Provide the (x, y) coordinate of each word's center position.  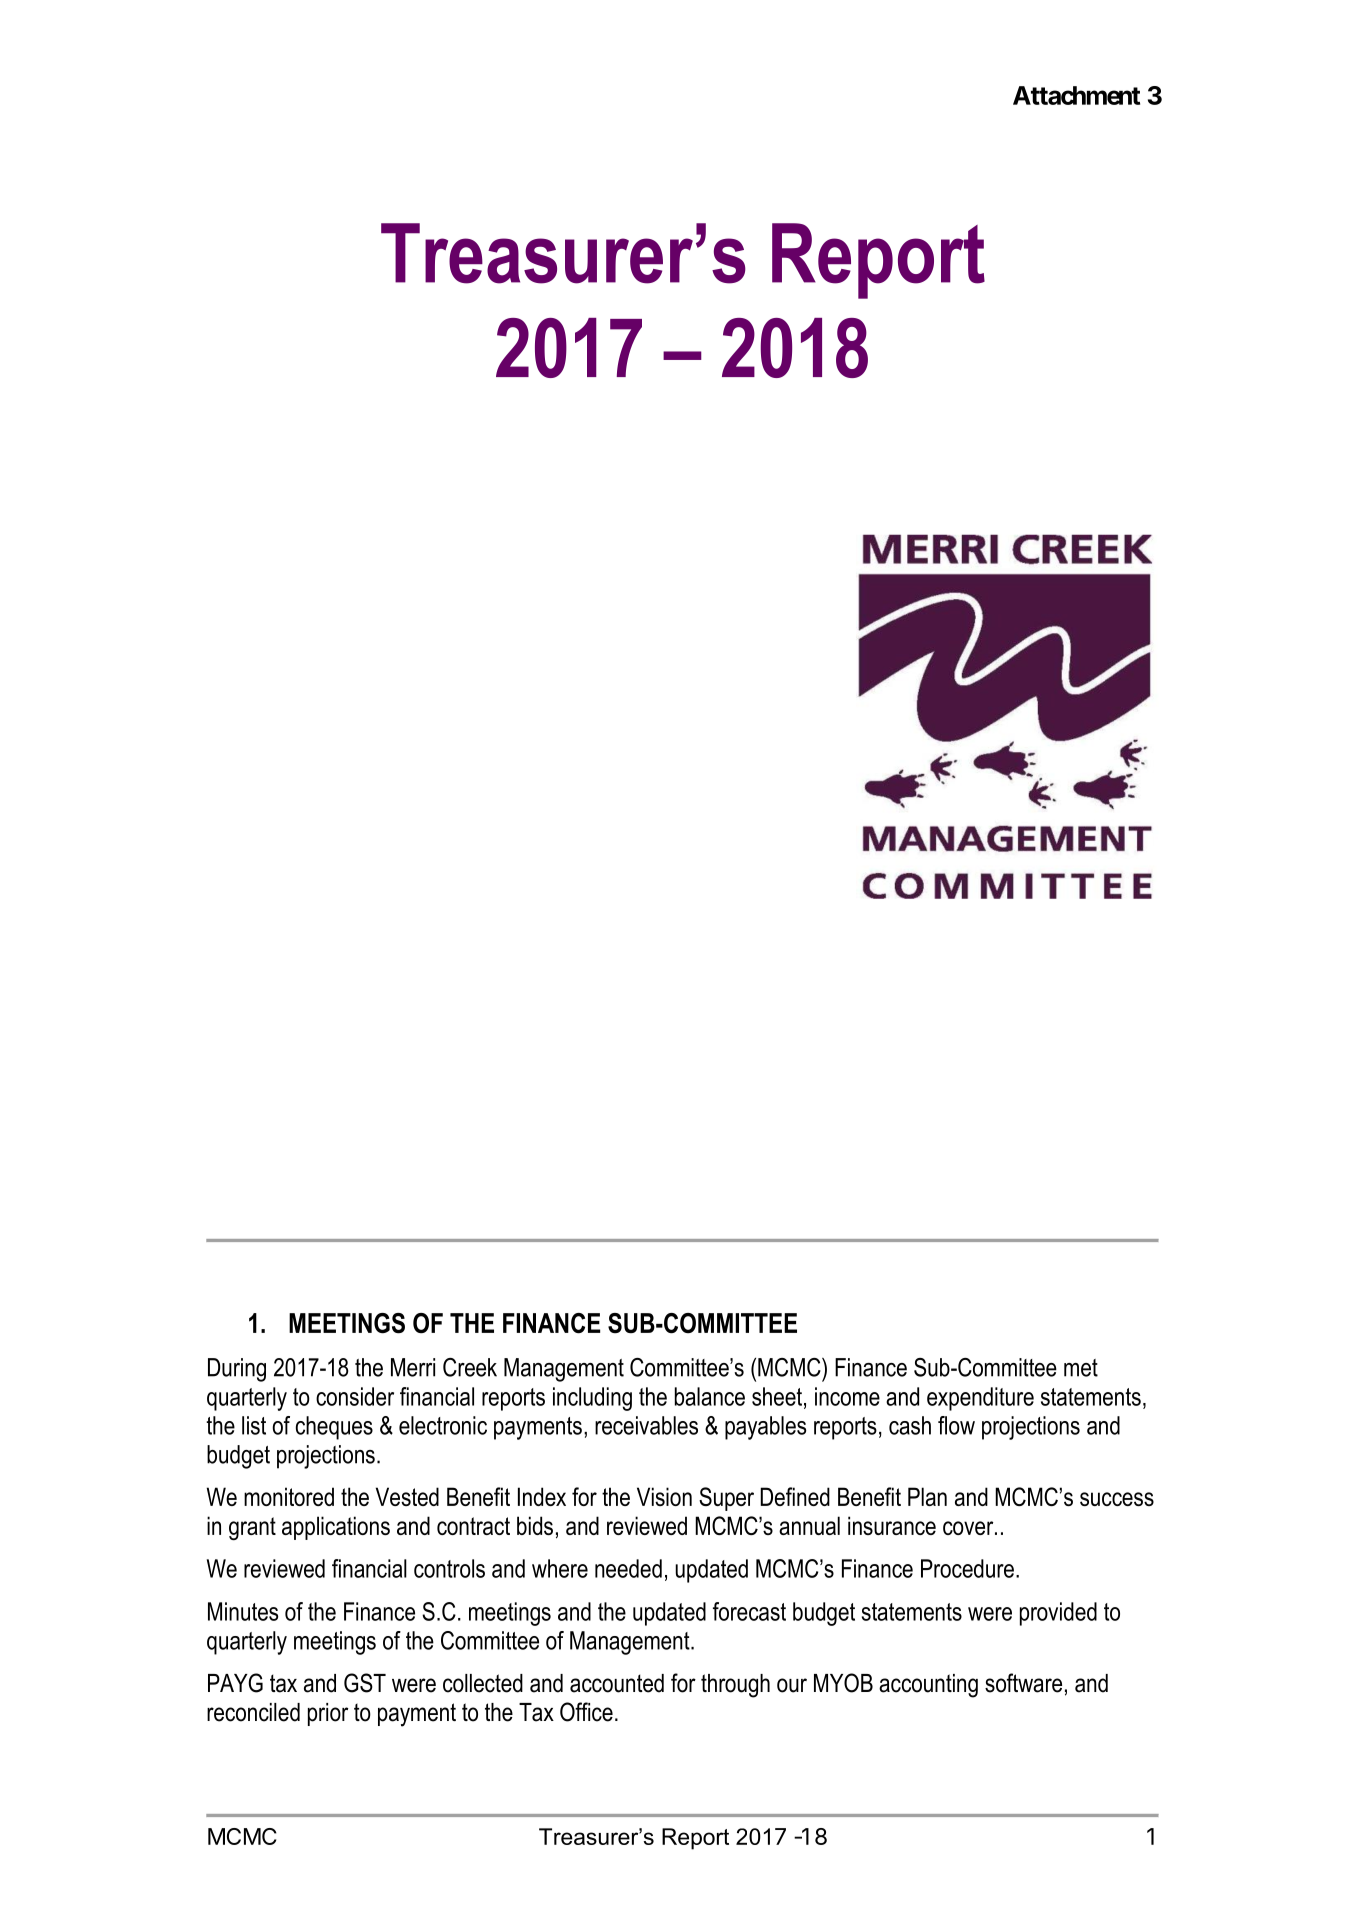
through (735, 1686)
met (1081, 1368)
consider (355, 1396)
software (1023, 1683)
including (592, 1399)
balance (710, 1396)
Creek (470, 1367)
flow (956, 1425)
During (237, 1370)
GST (365, 1683)
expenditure (980, 1399)
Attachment (1076, 95)
